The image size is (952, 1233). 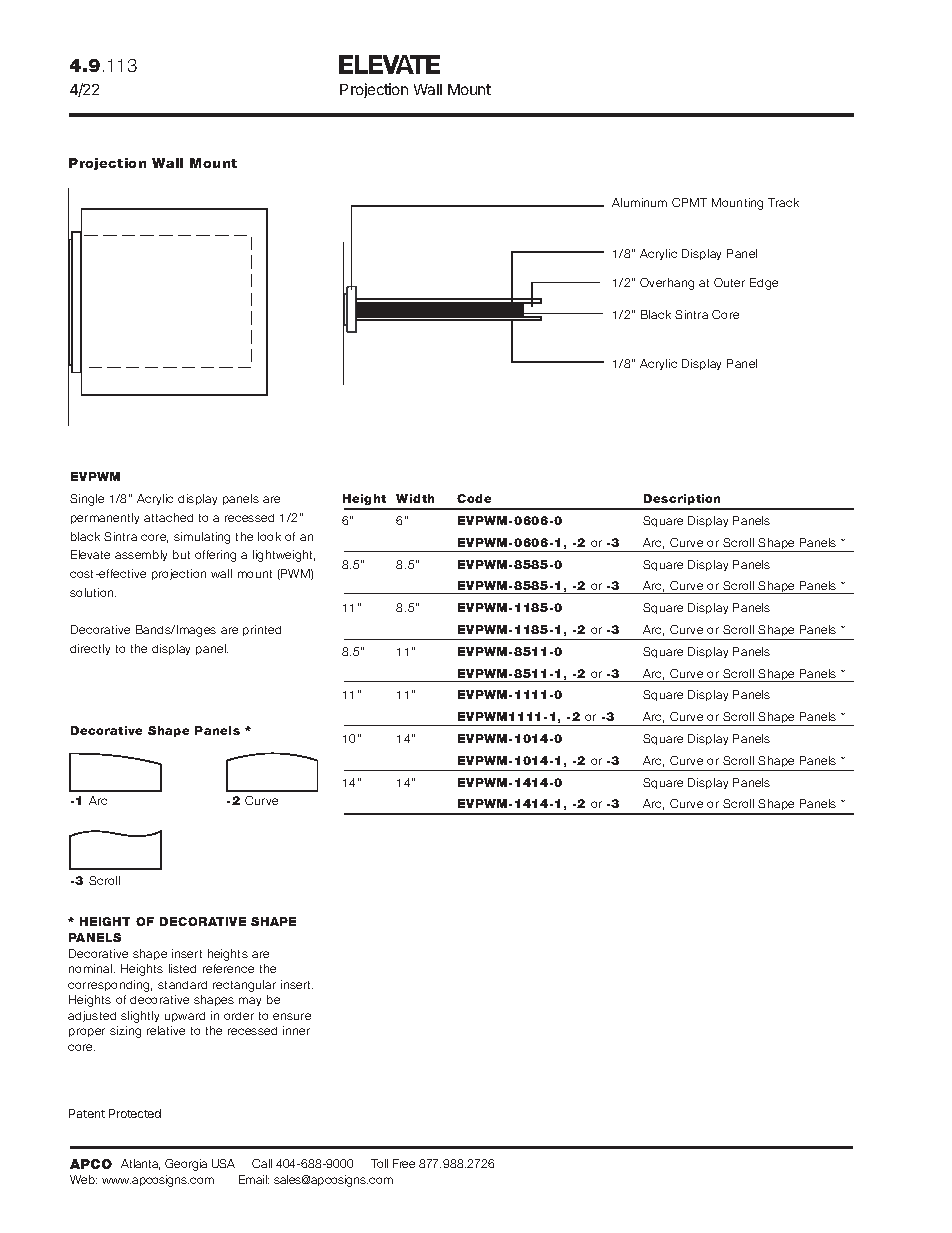 I want to click on Single, so click(x=87, y=500).
